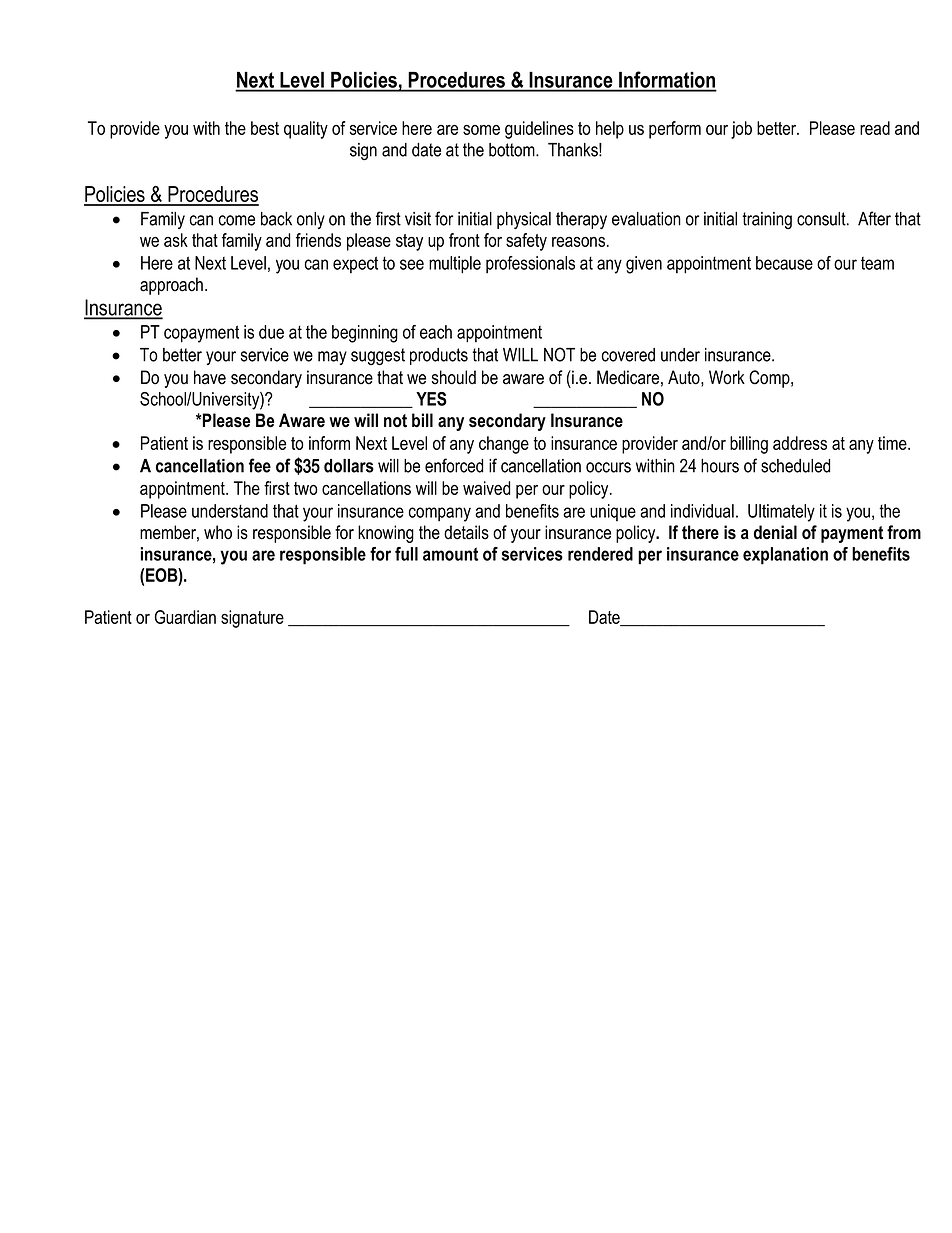  I want to click on unique, so click(613, 512).
